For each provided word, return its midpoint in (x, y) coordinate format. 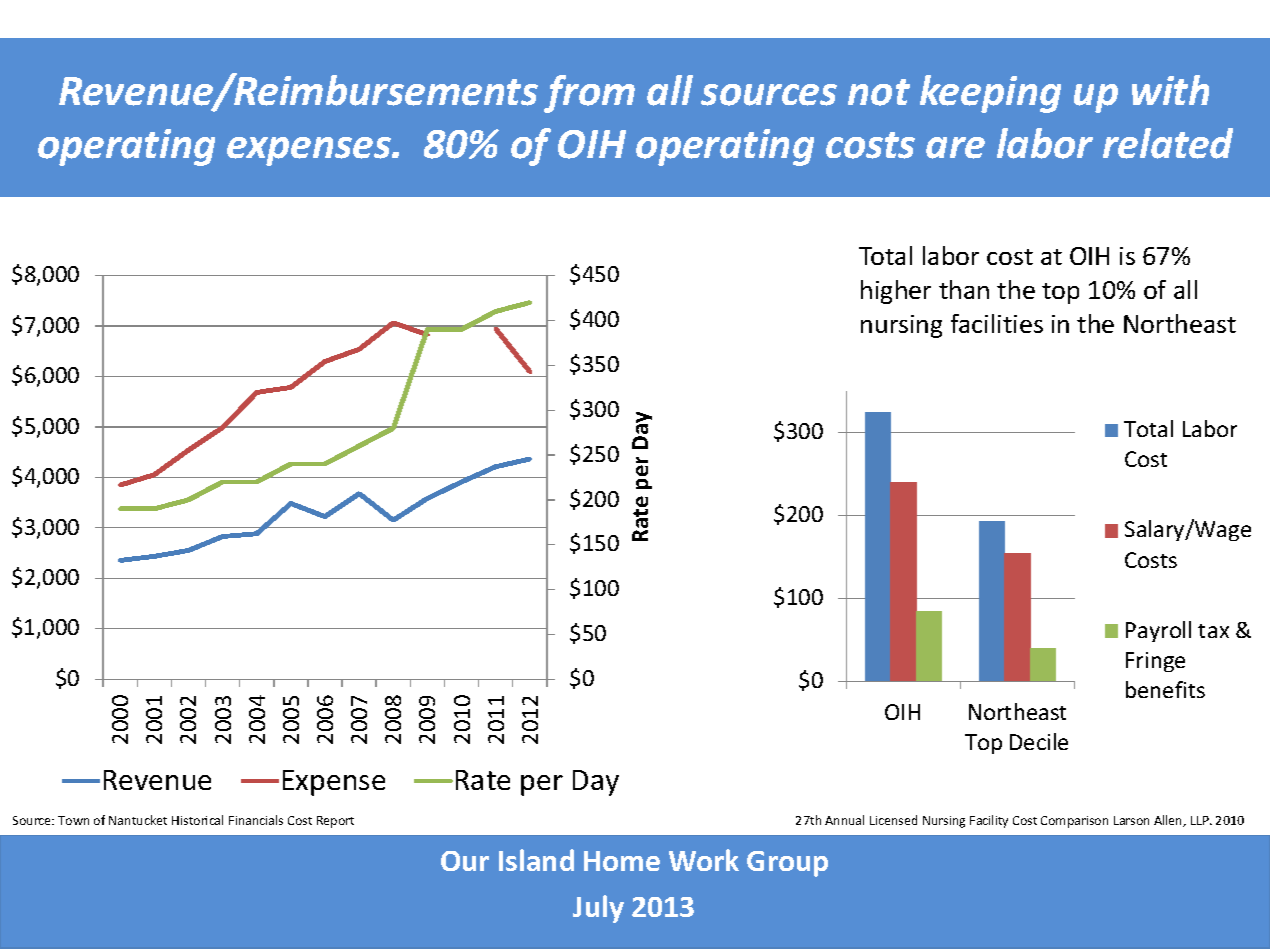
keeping (990, 94)
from (589, 94)
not (879, 92)
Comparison (1074, 822)
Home (622, 861)
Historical (197, 820)
